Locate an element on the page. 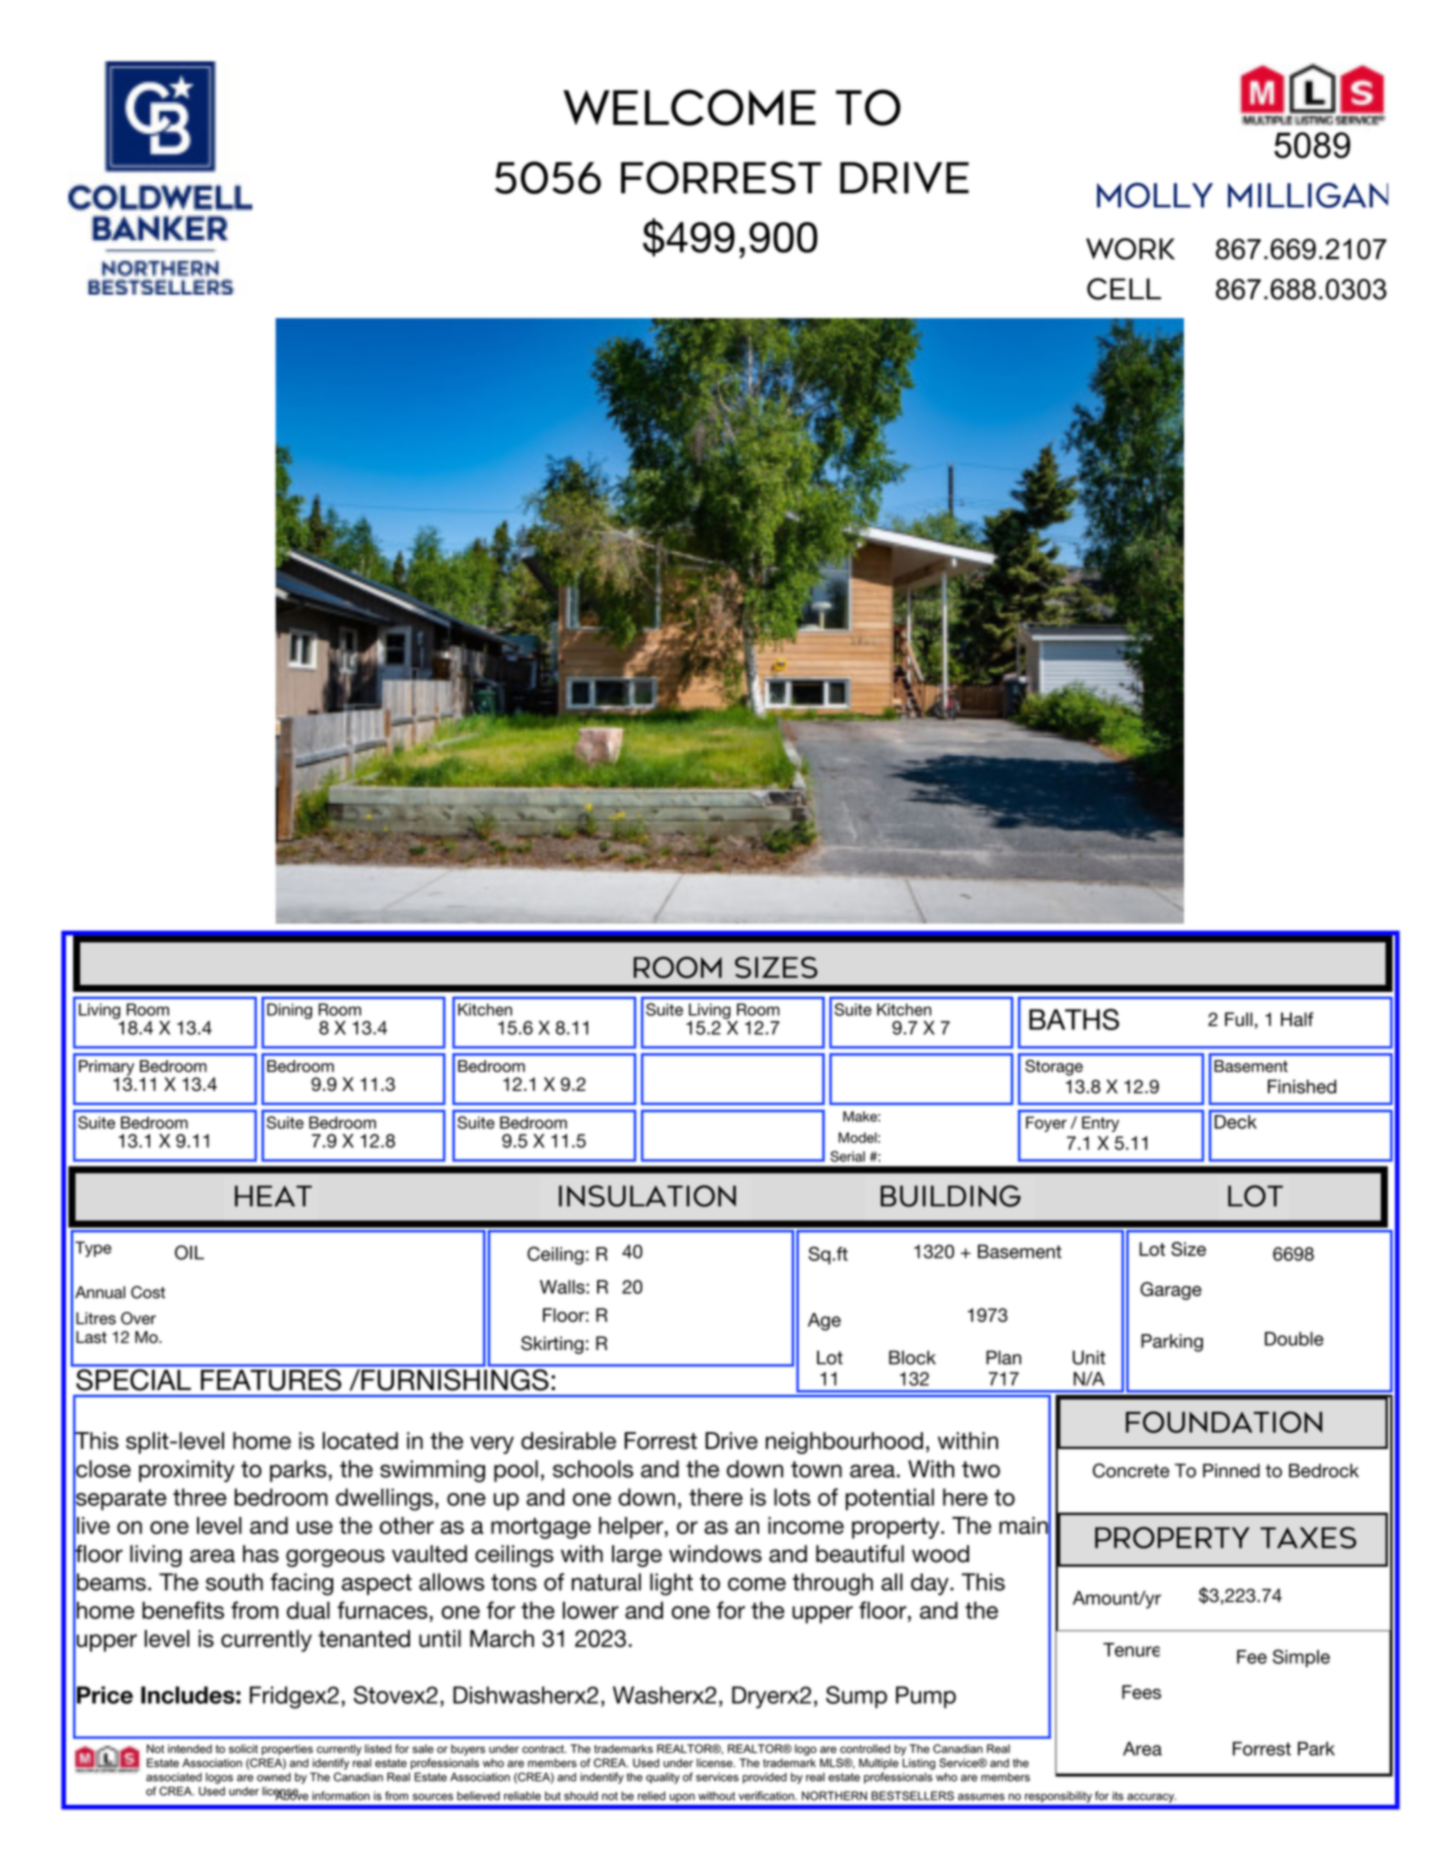  Full is located at coordinates (1238, 1019).
